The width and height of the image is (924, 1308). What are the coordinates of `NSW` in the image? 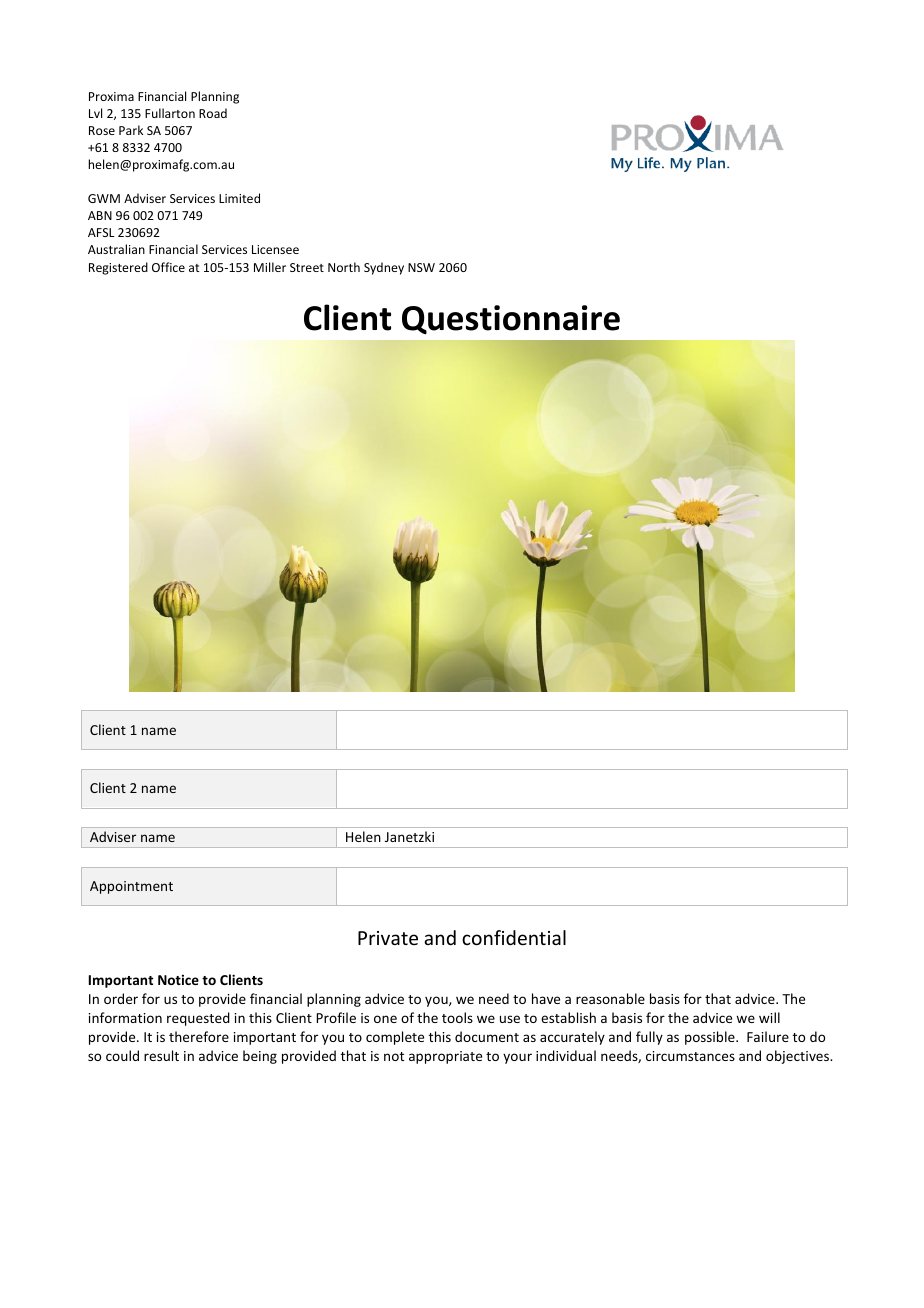 It's located at (421, 267).
